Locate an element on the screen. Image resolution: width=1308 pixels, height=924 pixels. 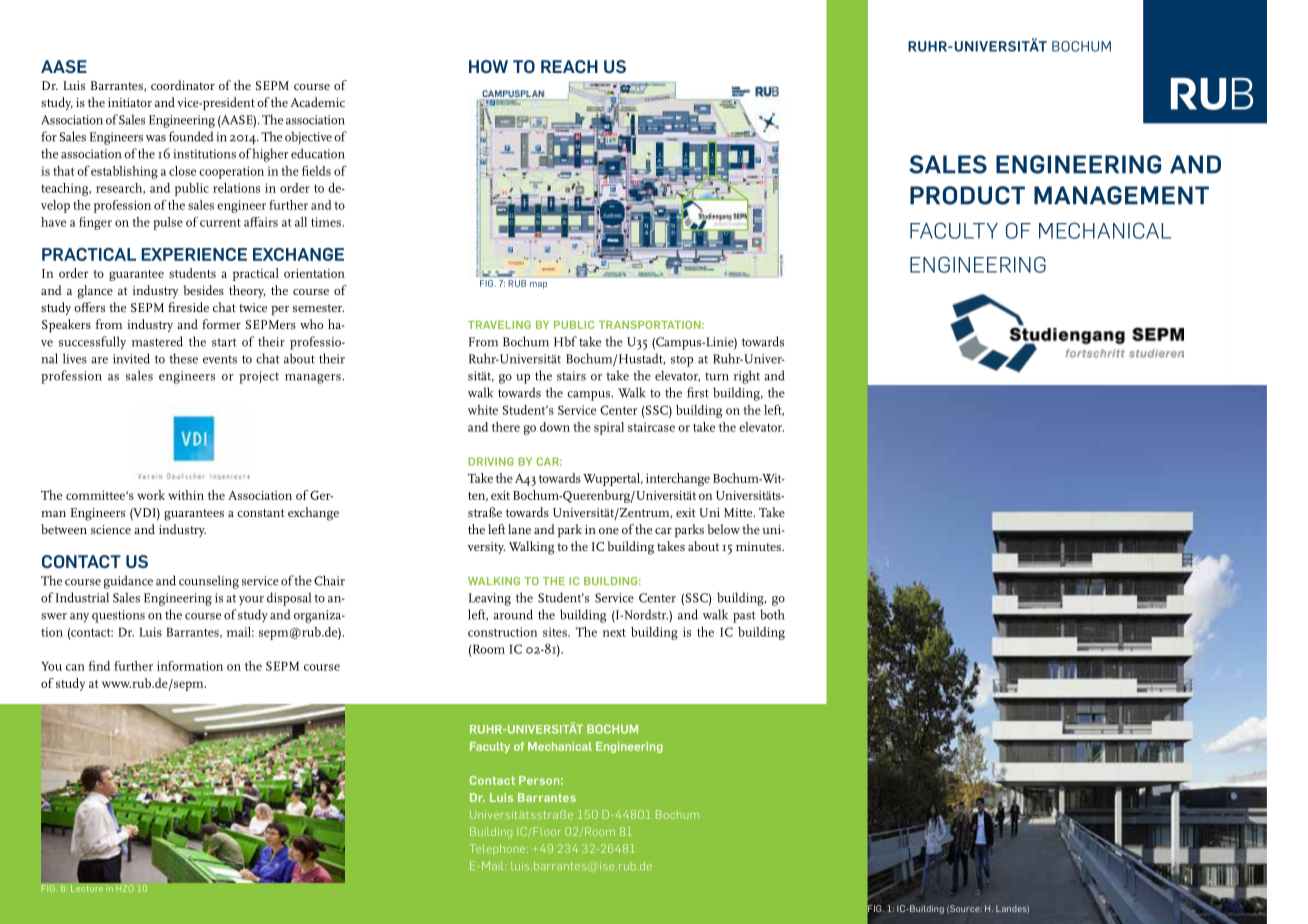
mastered is located at coordinates (157, 341).
